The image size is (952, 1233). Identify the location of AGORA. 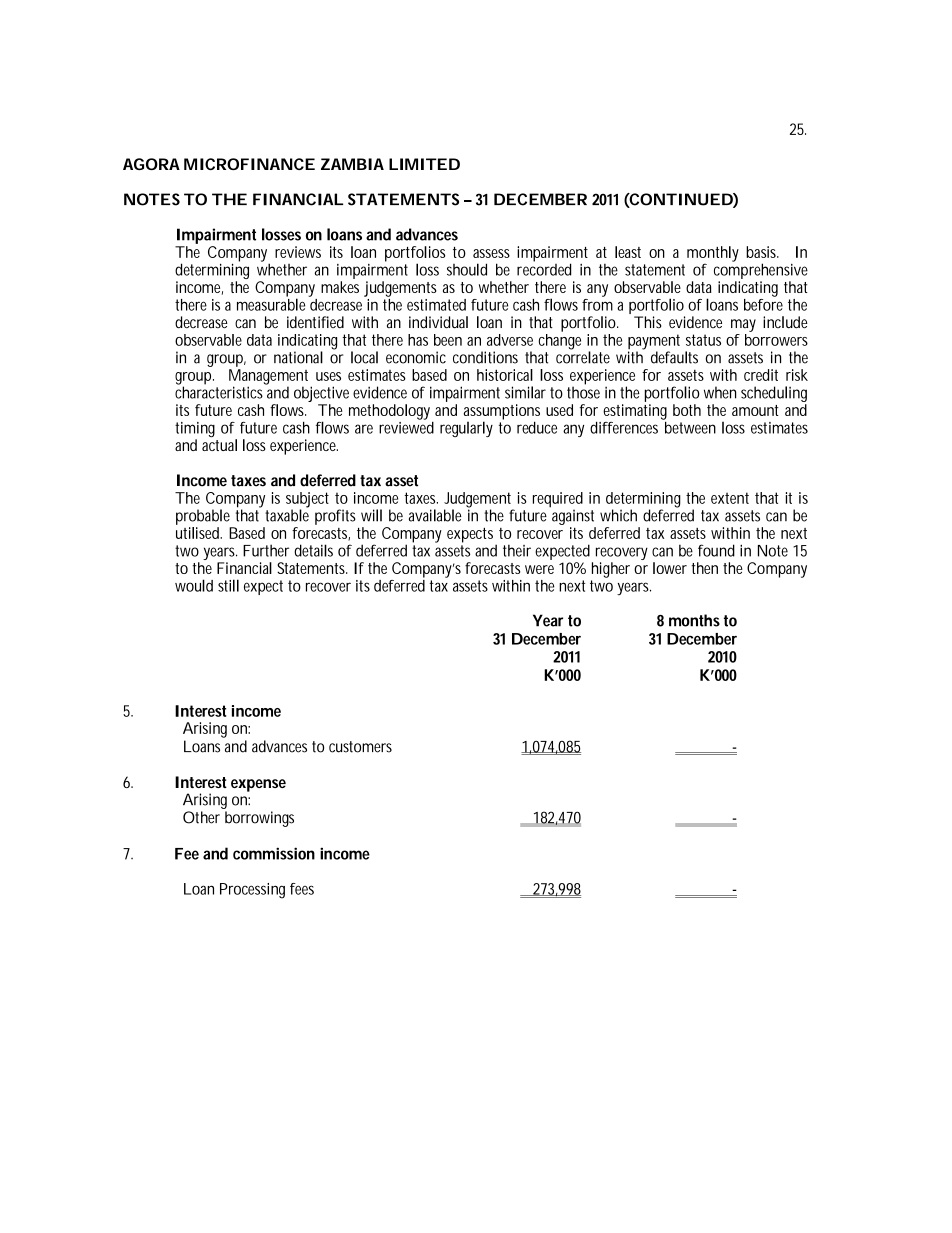
(151, 164).
